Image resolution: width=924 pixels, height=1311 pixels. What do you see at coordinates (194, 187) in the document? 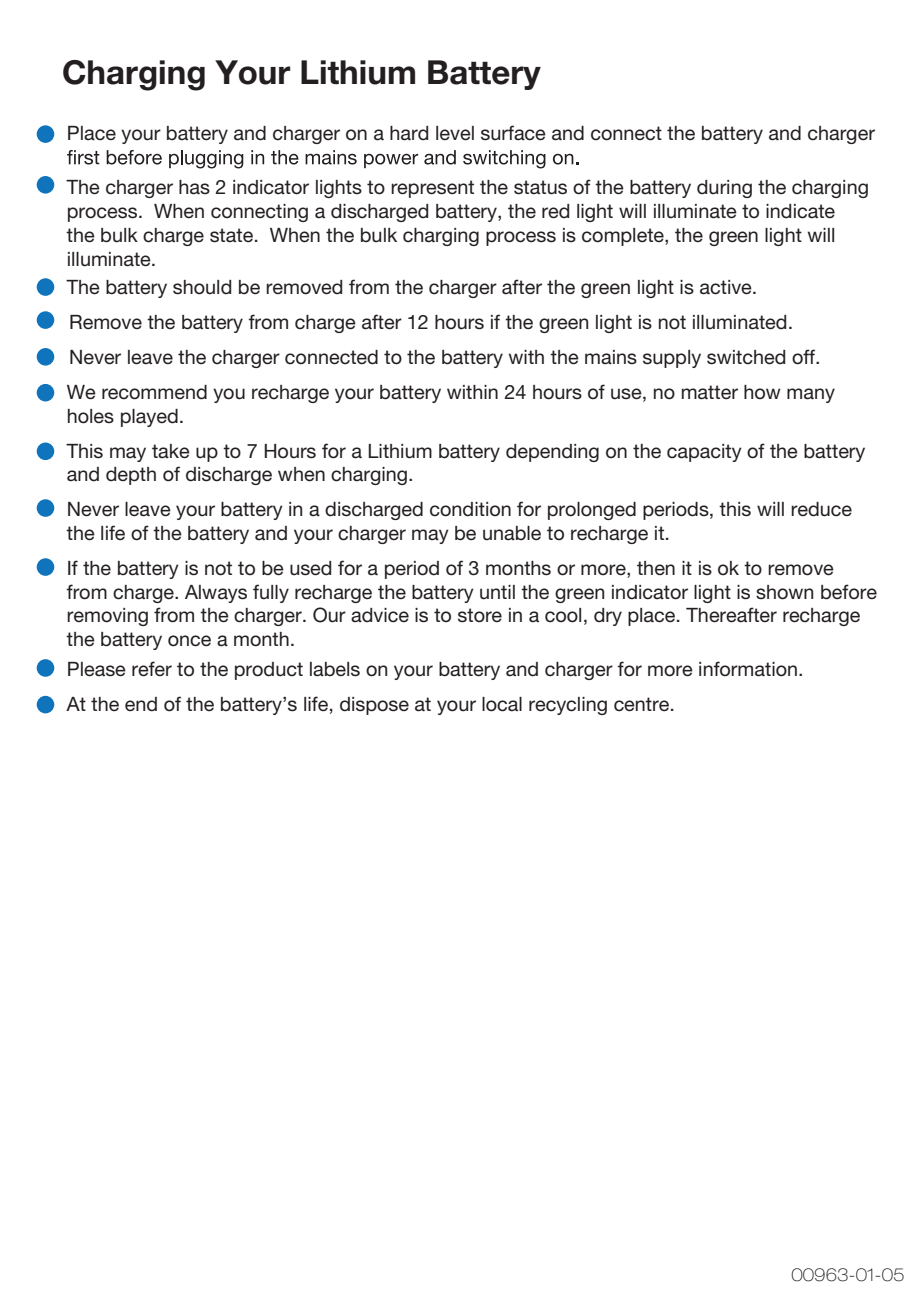
I see `has` at bounding box center [194, 187].
